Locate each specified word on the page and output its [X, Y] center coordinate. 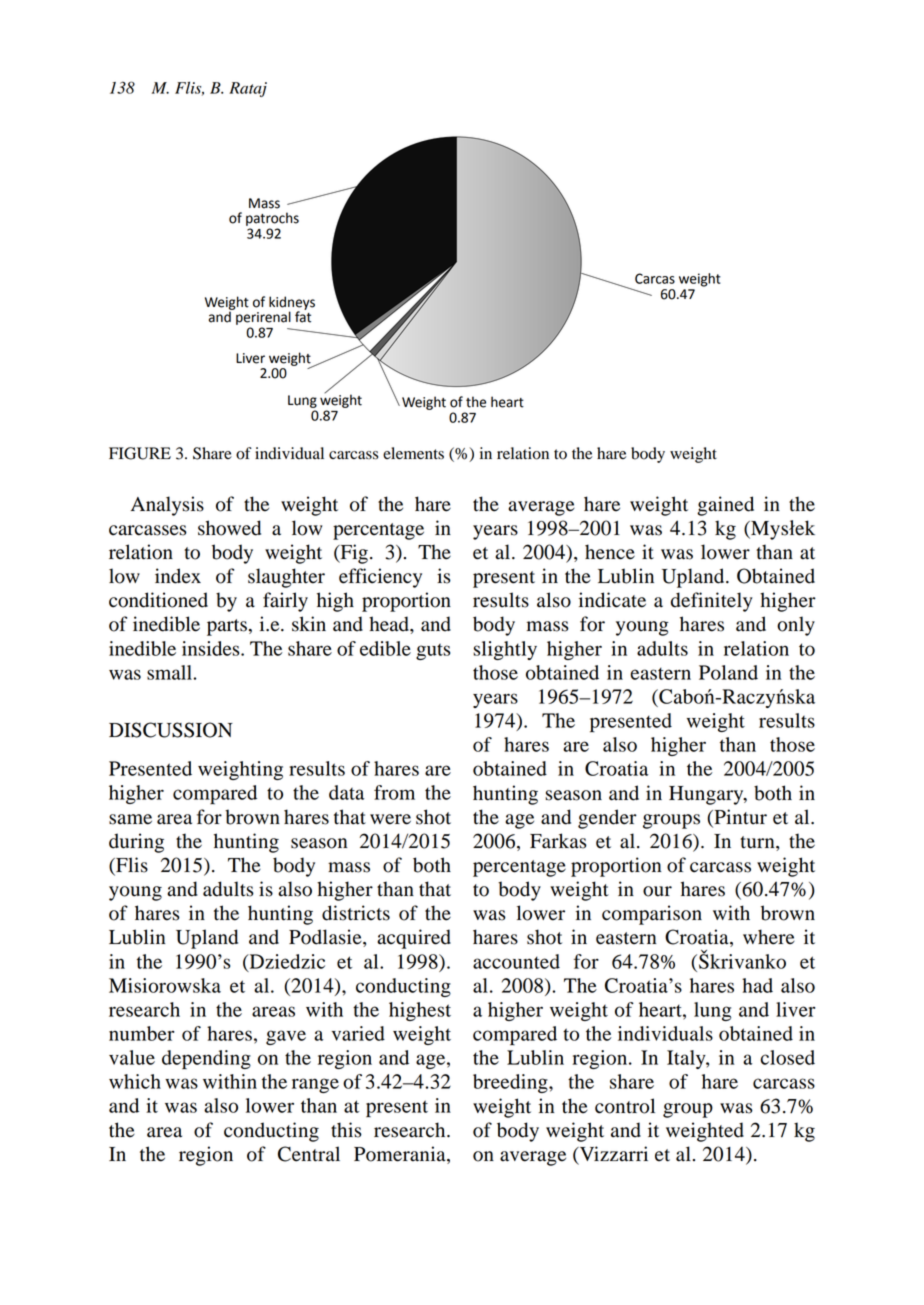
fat [303, 316]
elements [413, 453]
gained [725, 506]
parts [227, 627]
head [390, 624]
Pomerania [401, 1155]
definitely [712, 602]
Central [309, 1154]
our [657, 891]
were [390, 819]
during [136, 843]
